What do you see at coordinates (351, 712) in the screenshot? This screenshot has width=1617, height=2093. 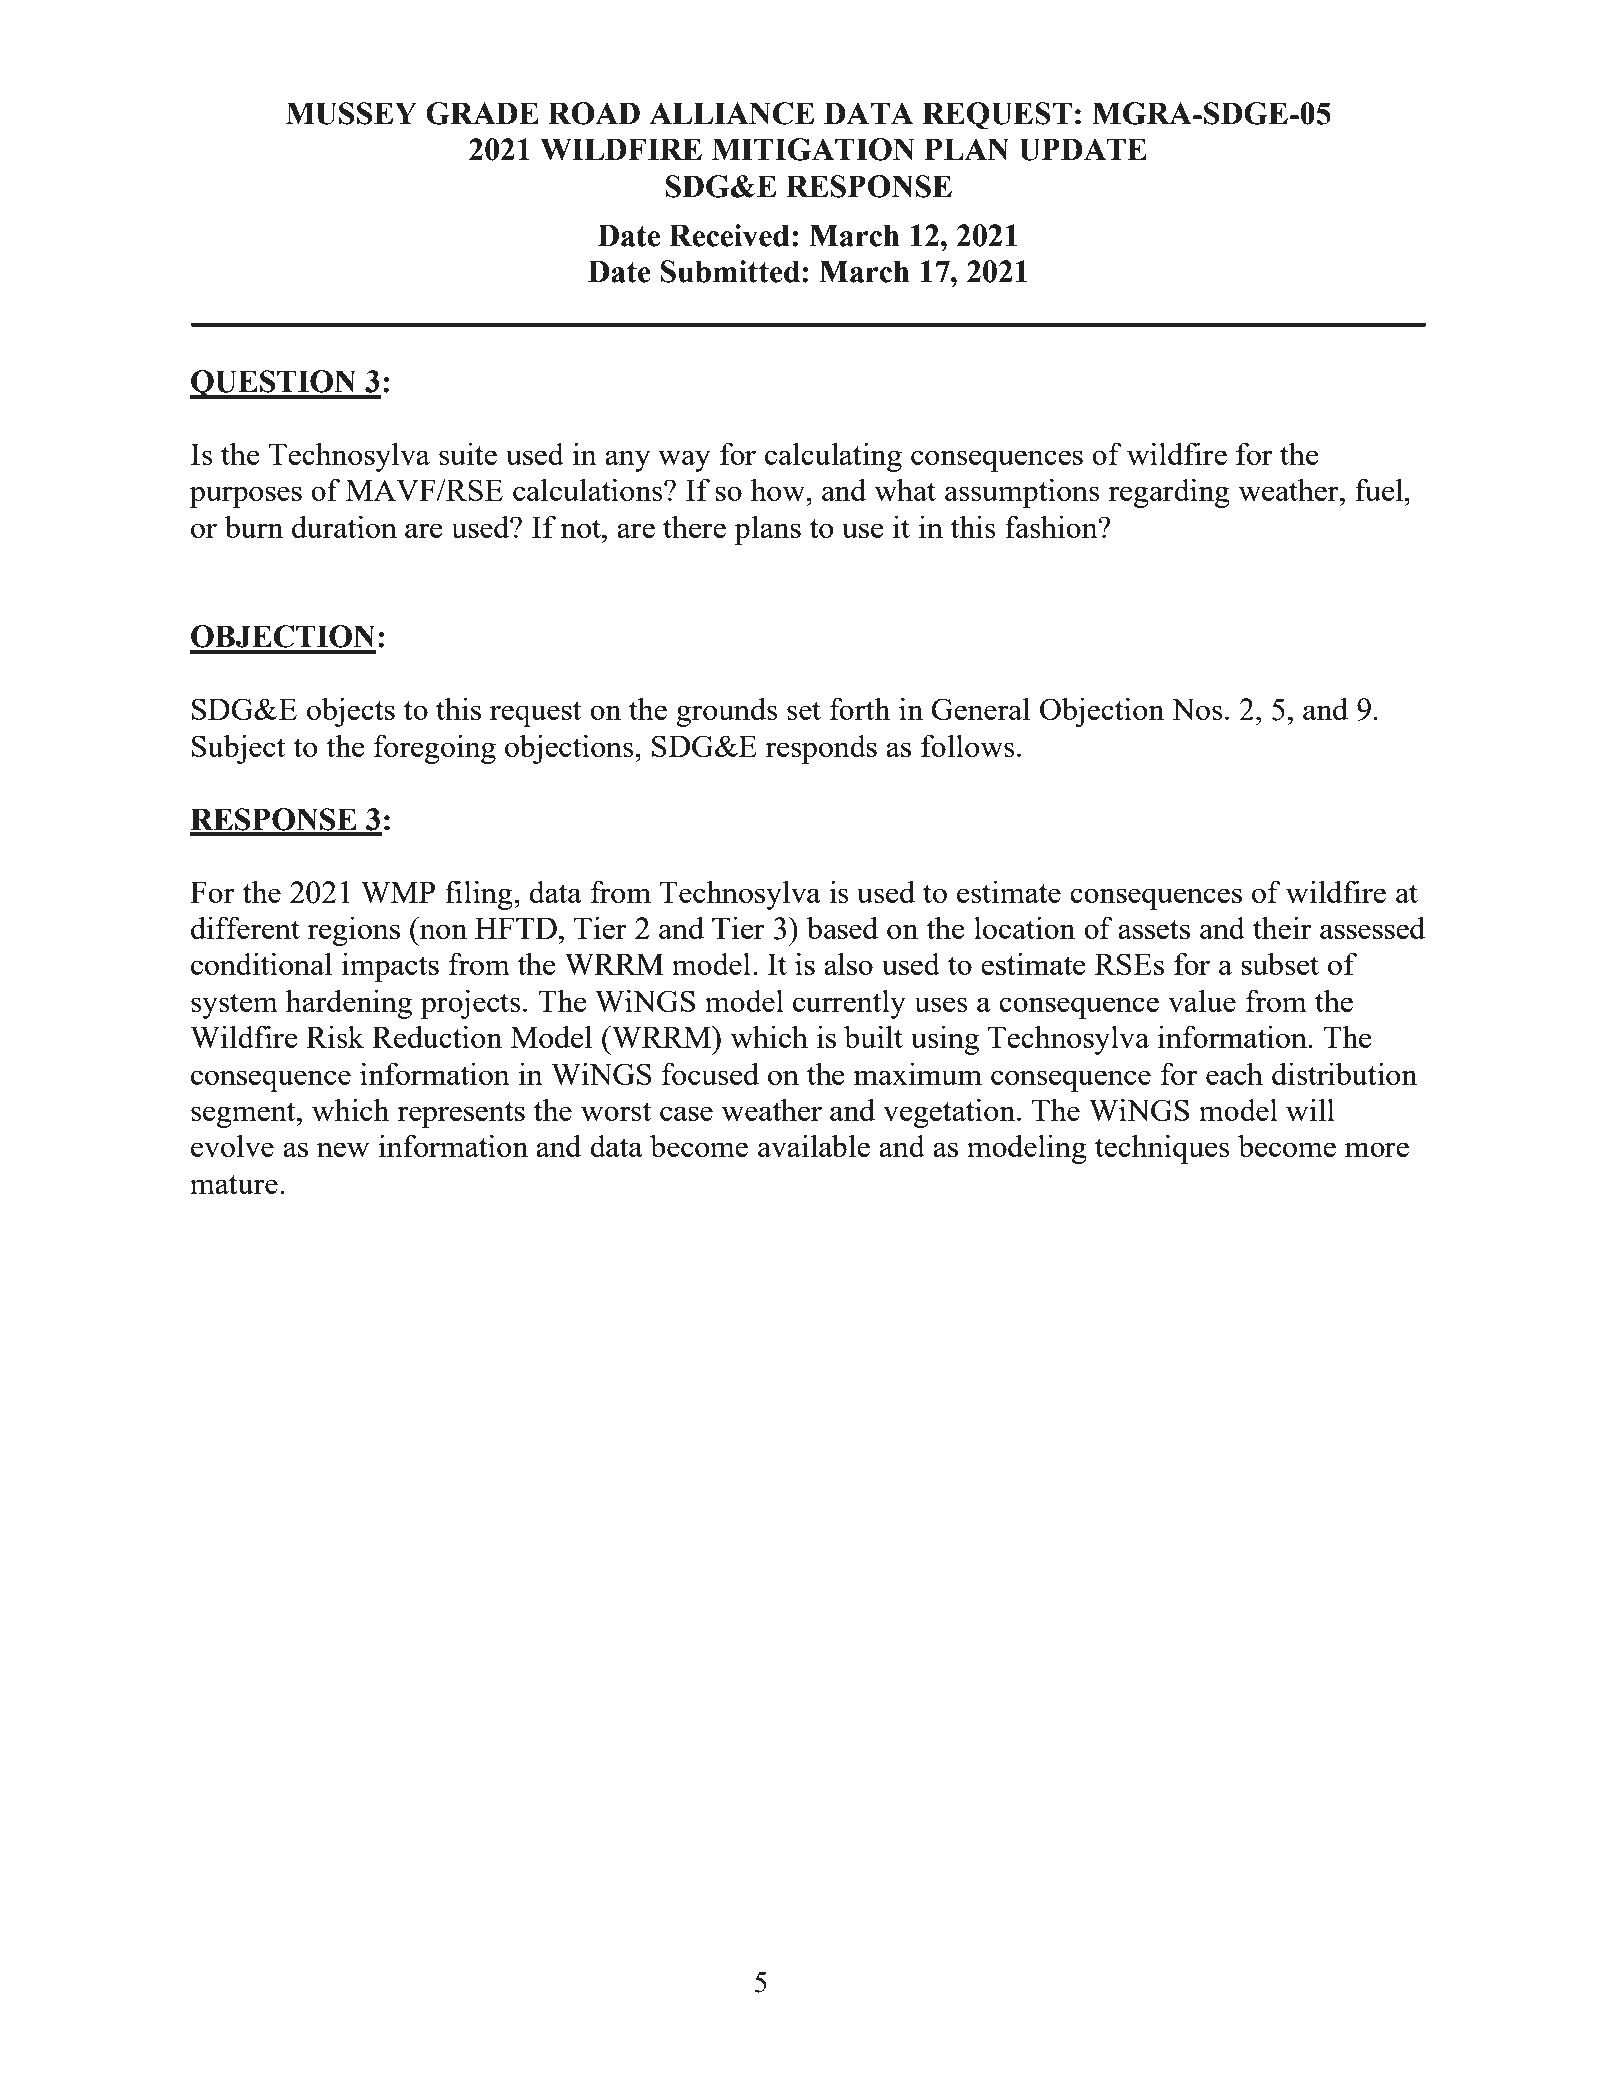 I see `objects` at bounding box center [351, 712].
